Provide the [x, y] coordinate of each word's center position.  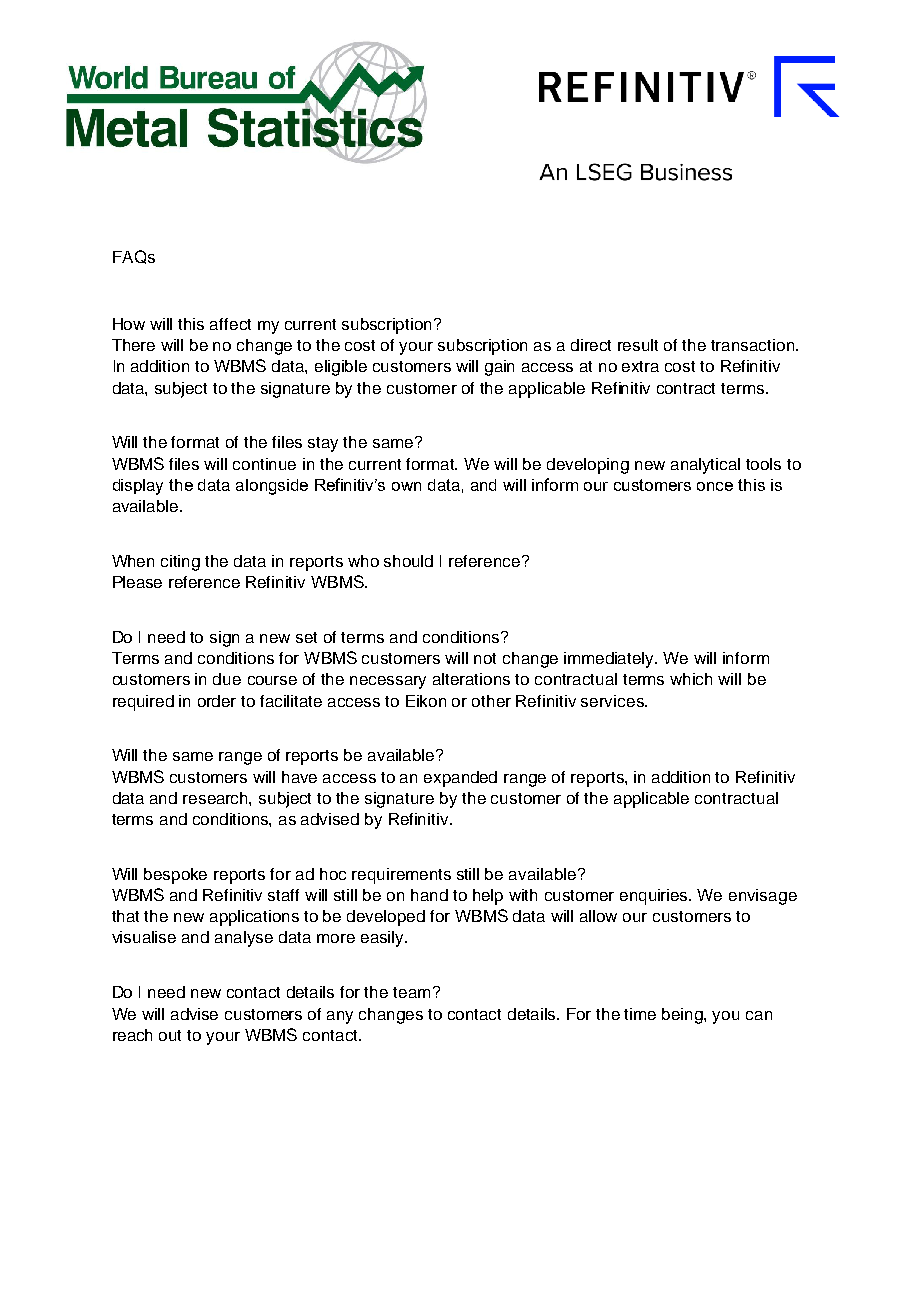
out [170, 1035]
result [638, 345]
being [683, 1016]
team [411, 992]
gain [499, 368]
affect [230, 324]
